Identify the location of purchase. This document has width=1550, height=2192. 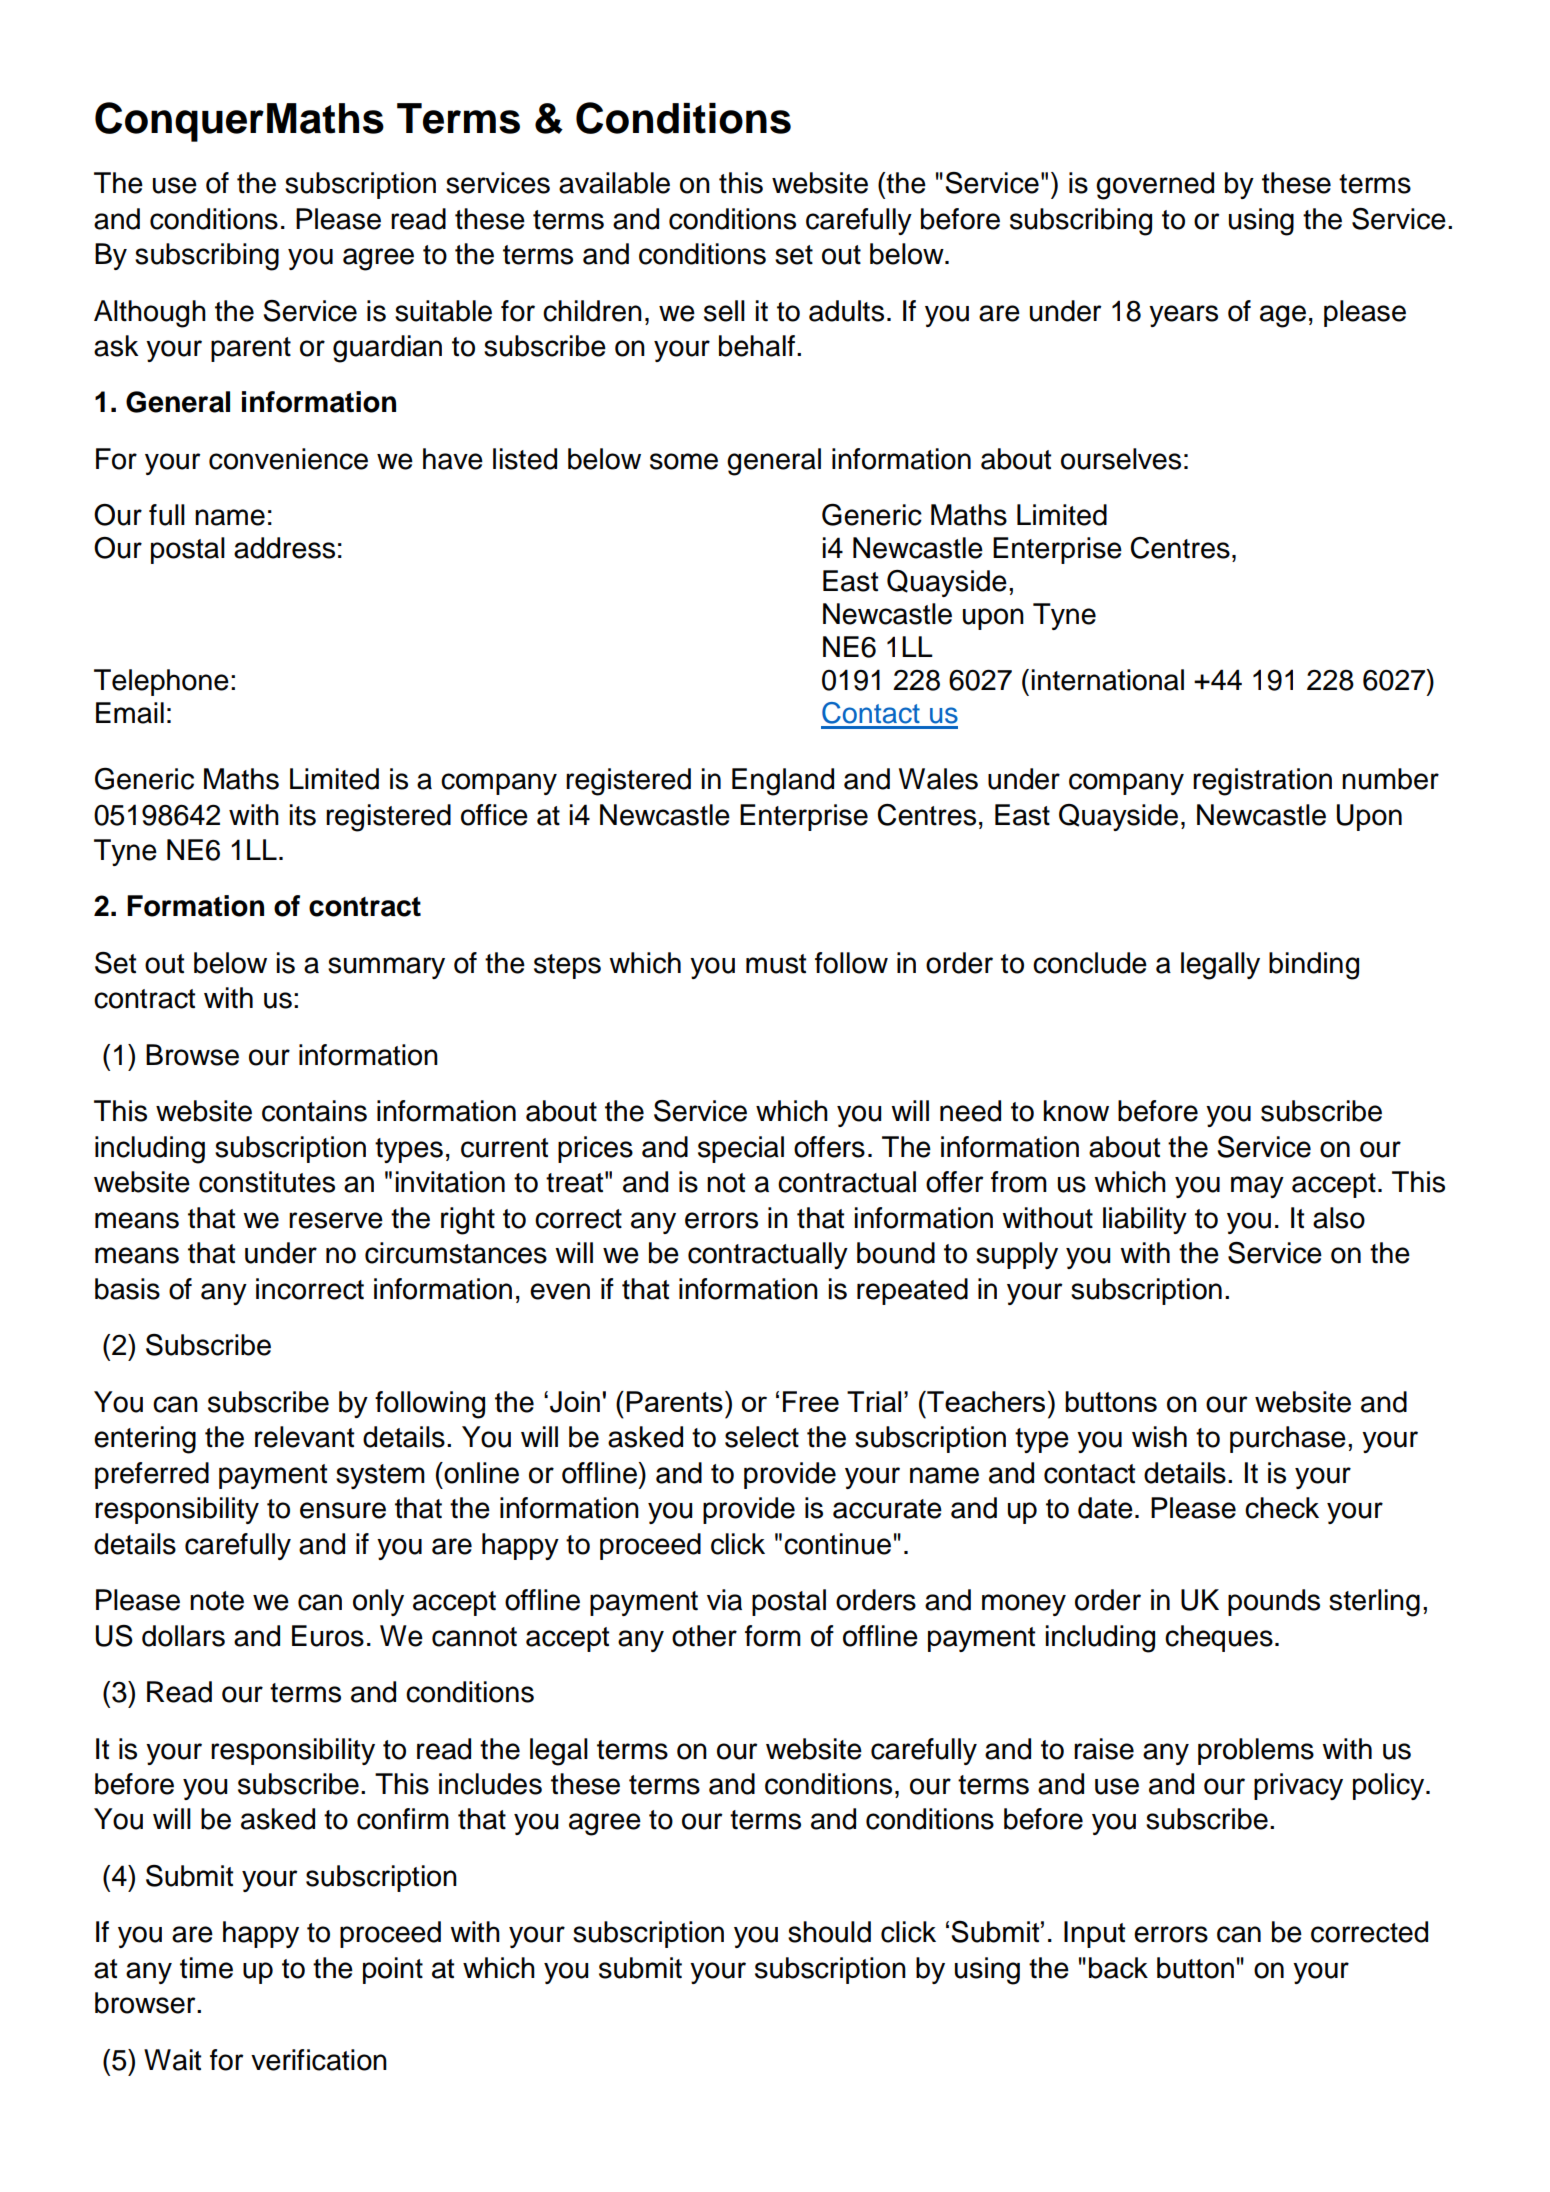
(1288, 1439).
